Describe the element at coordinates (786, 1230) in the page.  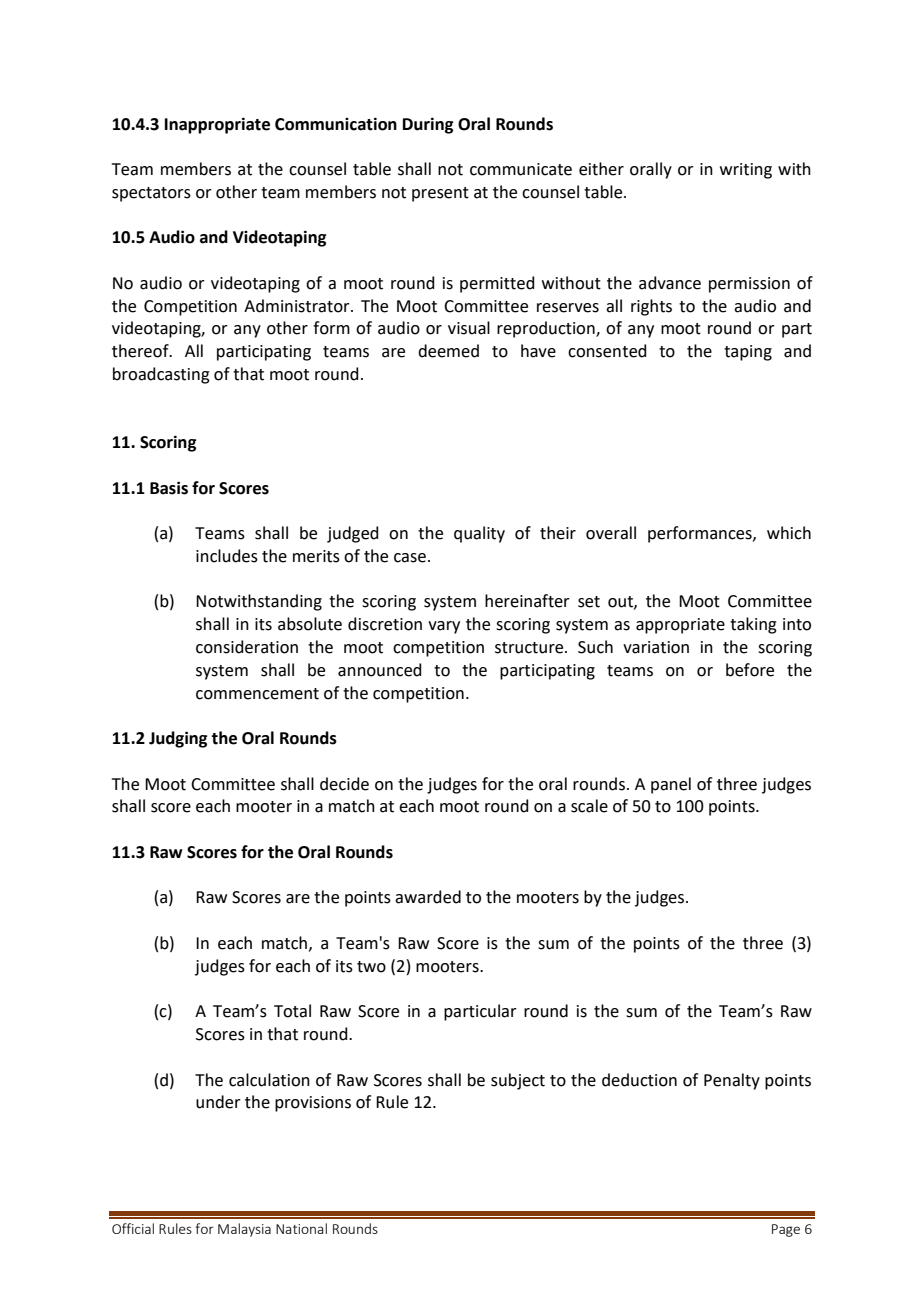
I see `Page` at that location.
